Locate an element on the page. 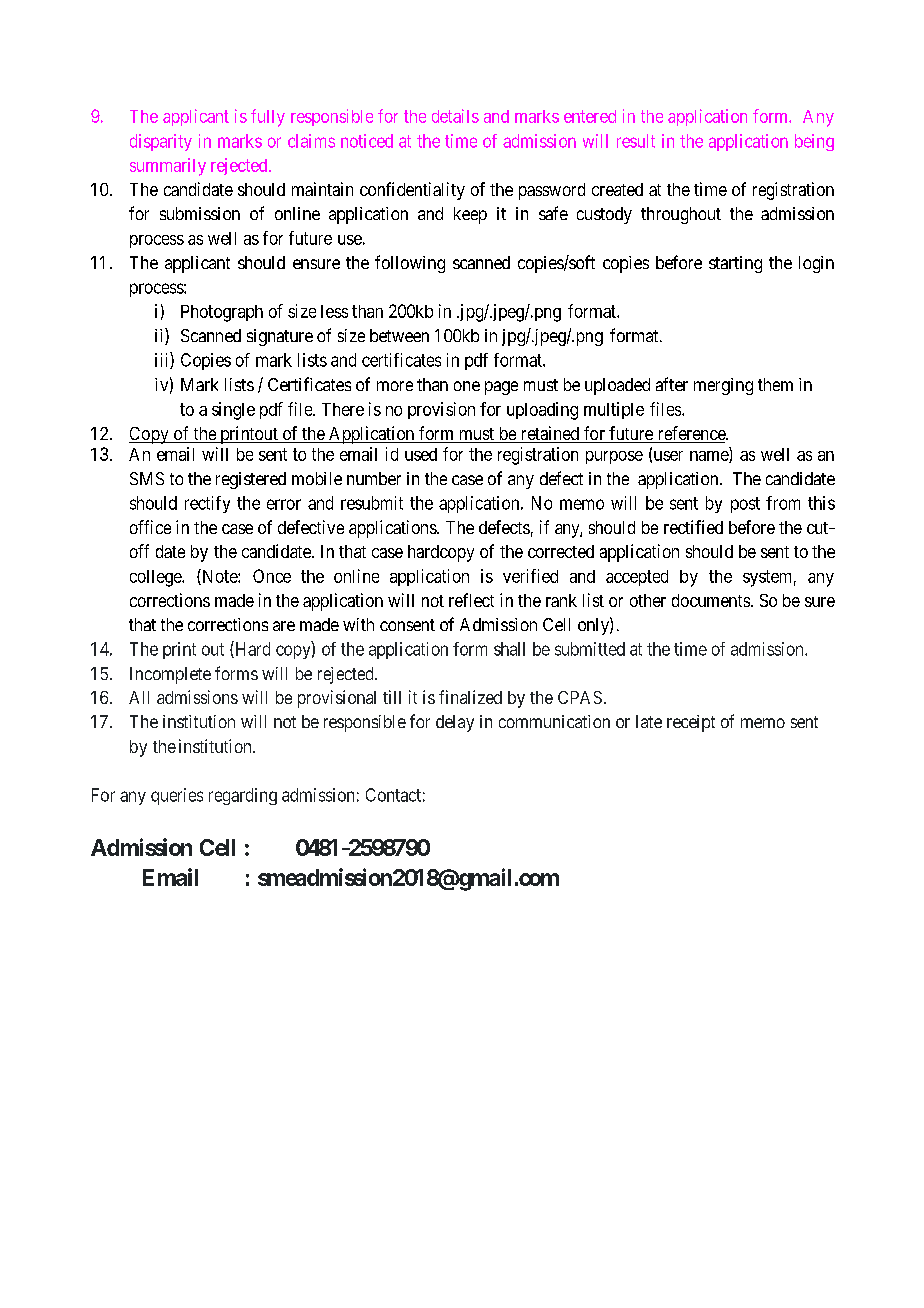 This document has width=924, height=1308. fully is located at coordinates (268, 118).
